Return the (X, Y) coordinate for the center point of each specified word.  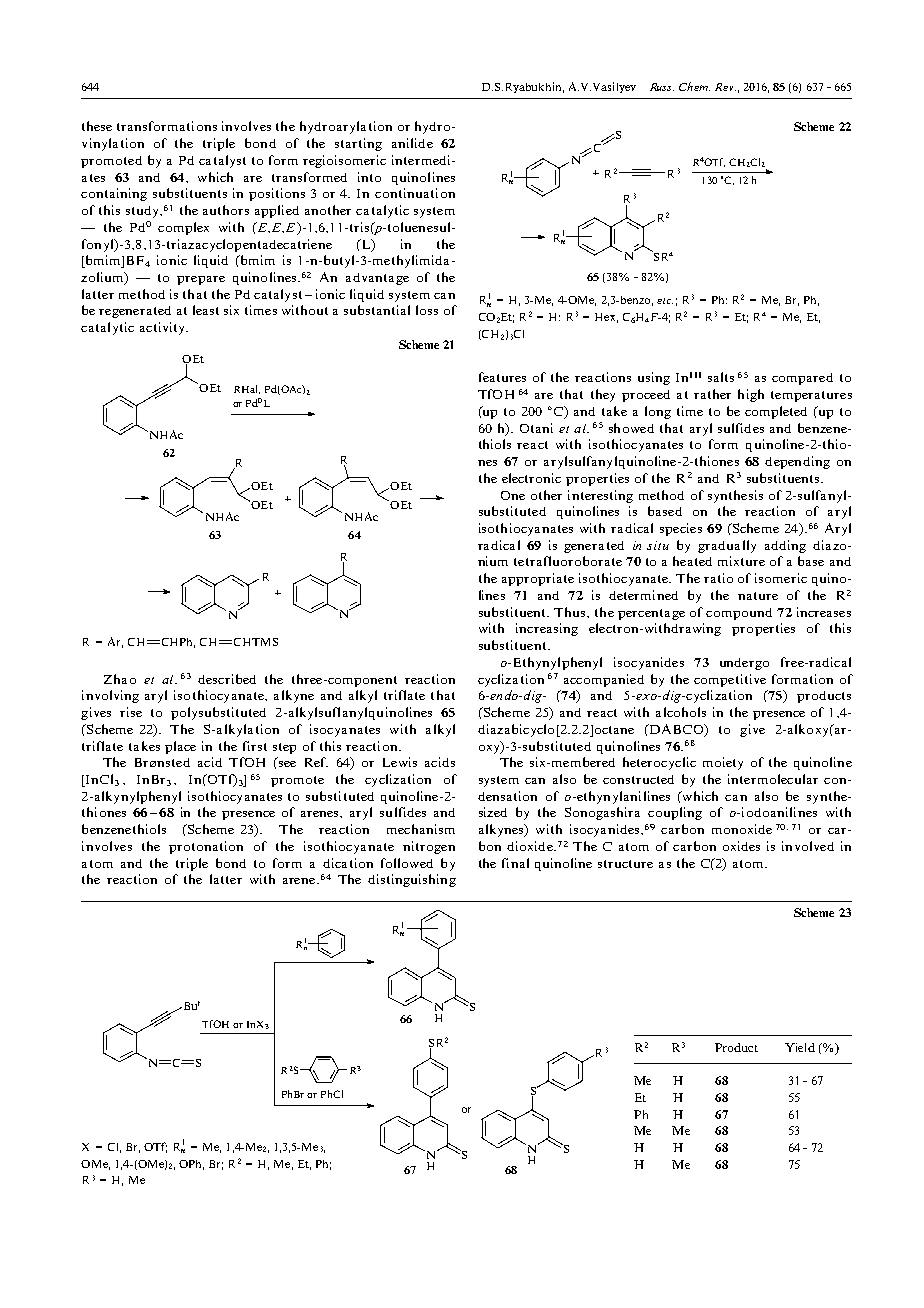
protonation (206, 847)
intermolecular (773, 779)
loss (427, 310)
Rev (725, 87)
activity (163, 328)
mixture (741, 561)
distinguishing (412, 880)
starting (358, 144)
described (227, 679)
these (97, 126)
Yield (800, 1047)
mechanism (421, 829)
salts (721, 377)
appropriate (538, 579)
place (180, 747)
